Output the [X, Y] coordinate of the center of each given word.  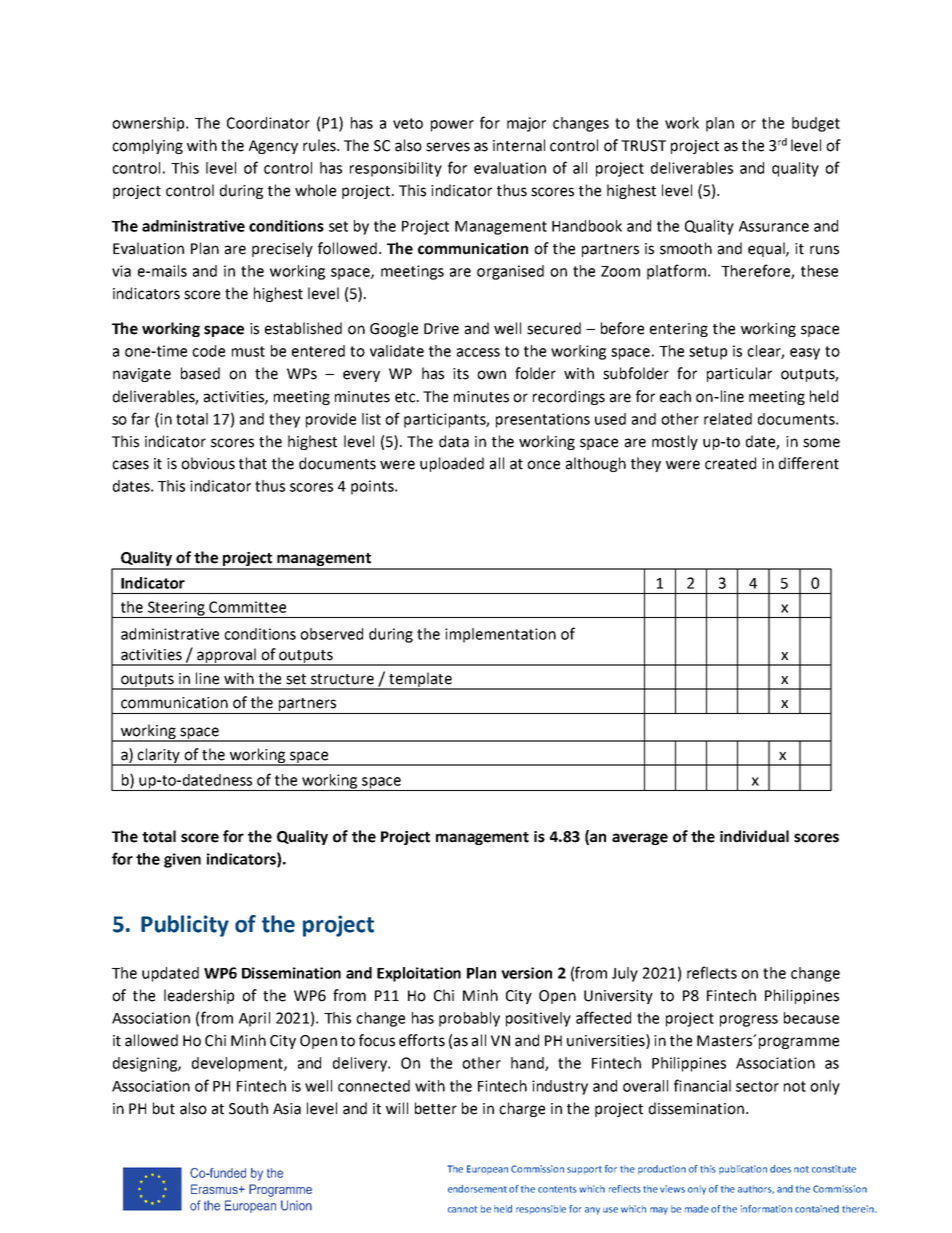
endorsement [477, 1189]
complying [147, 146]
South [248, 1108]
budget [816, 124]
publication [743, 1169]
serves [448, 147]
